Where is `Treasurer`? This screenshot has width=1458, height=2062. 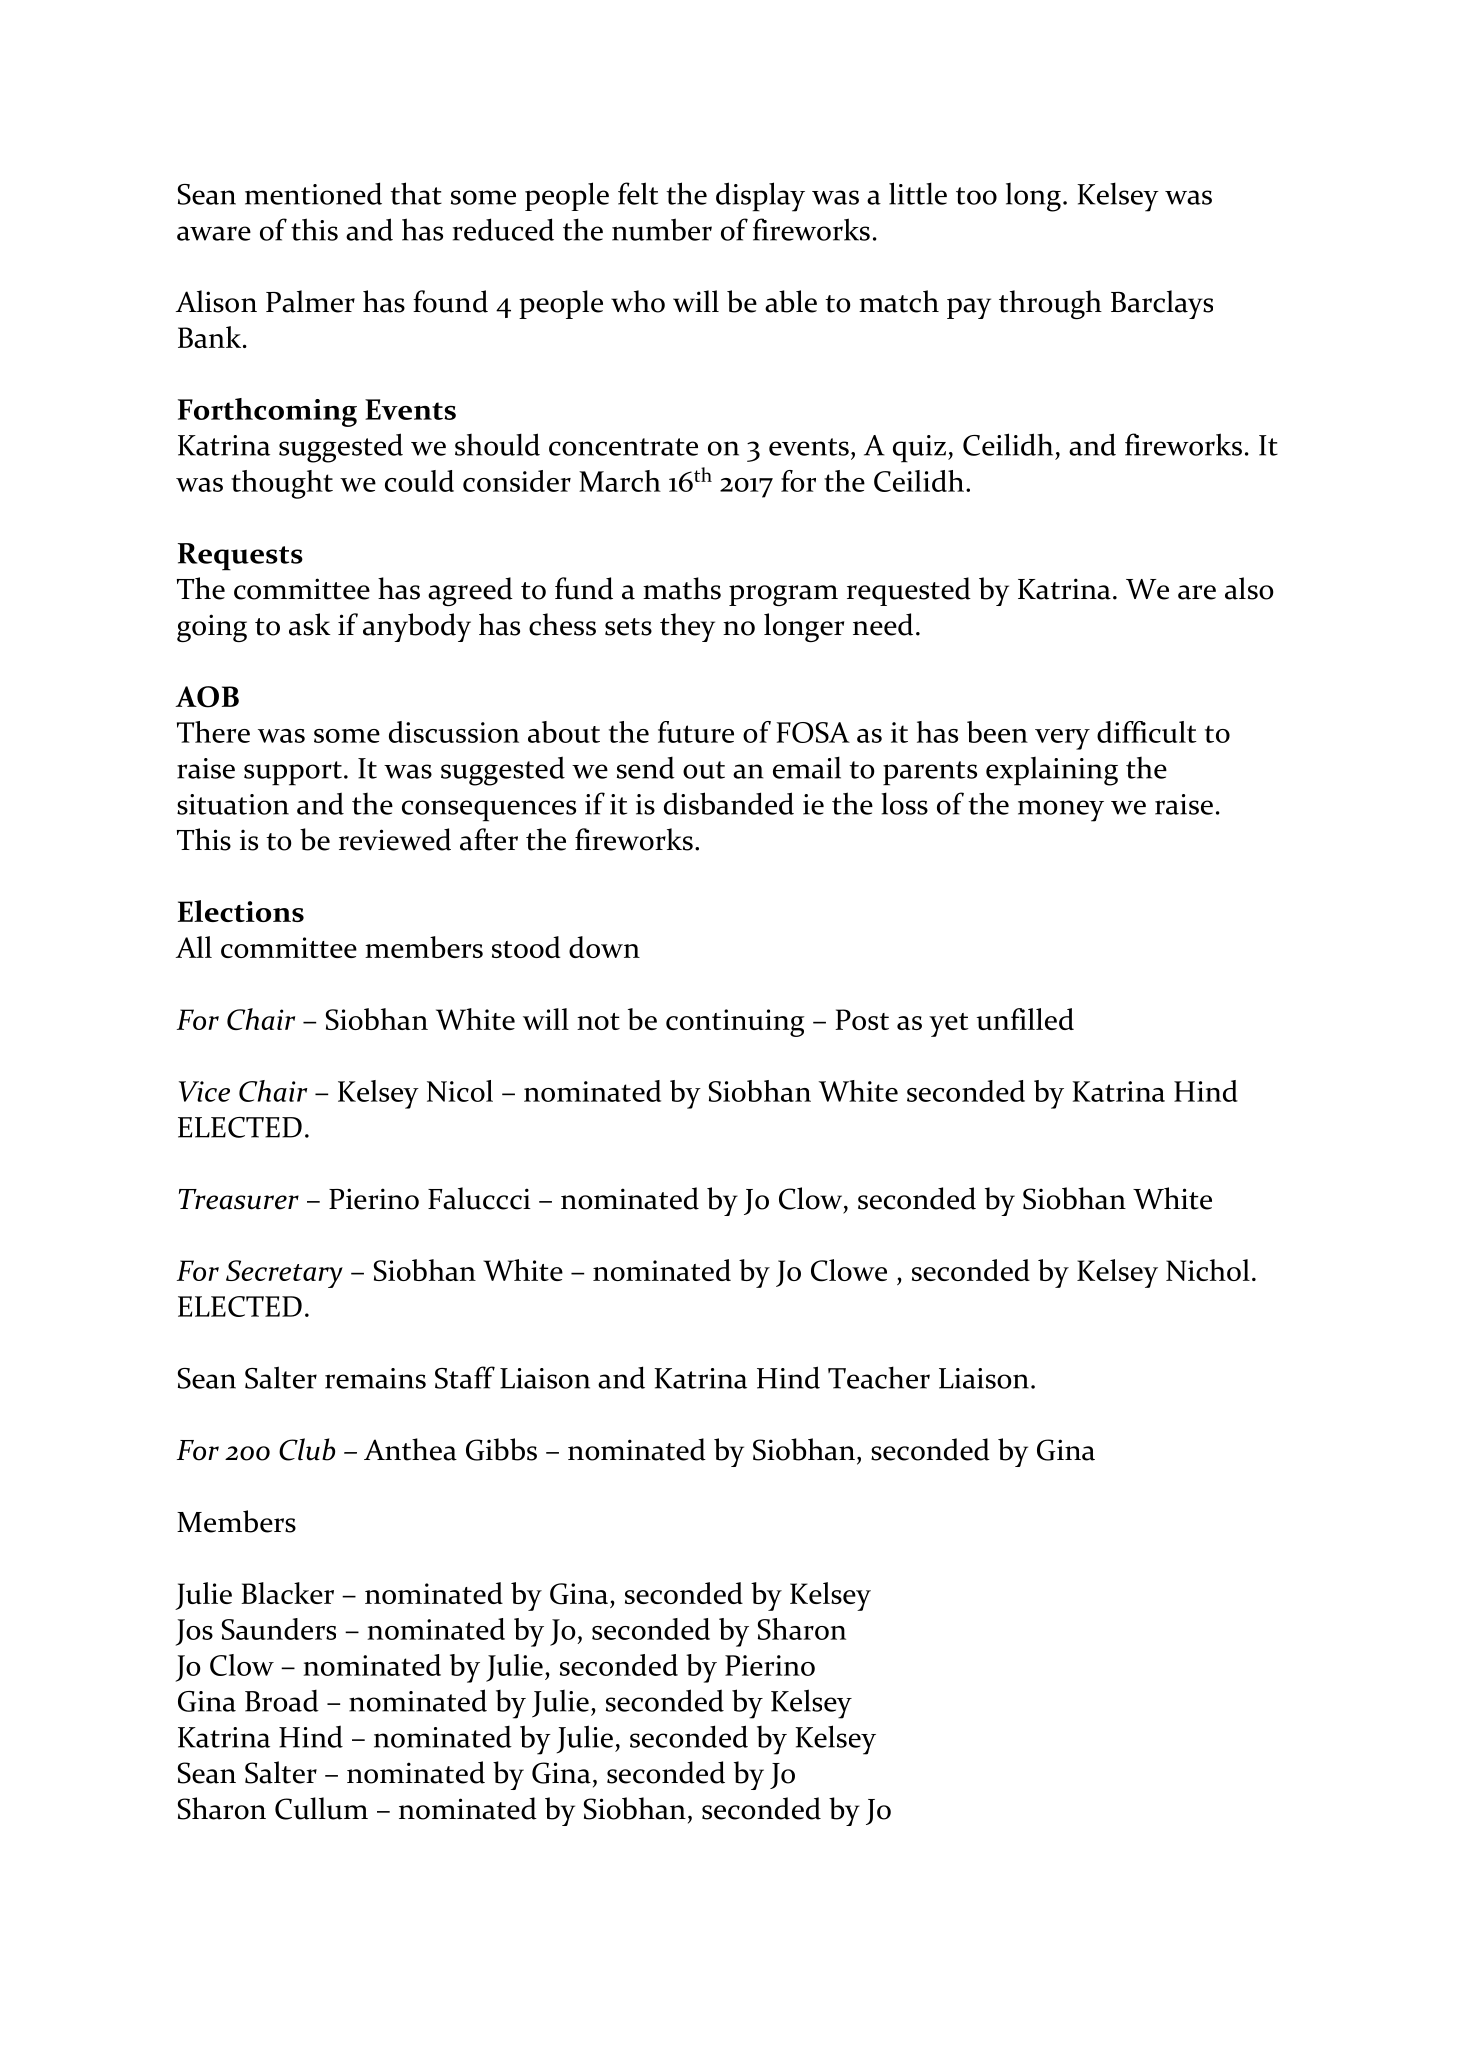 Treasurer is located at coordinates (239, 1199).
